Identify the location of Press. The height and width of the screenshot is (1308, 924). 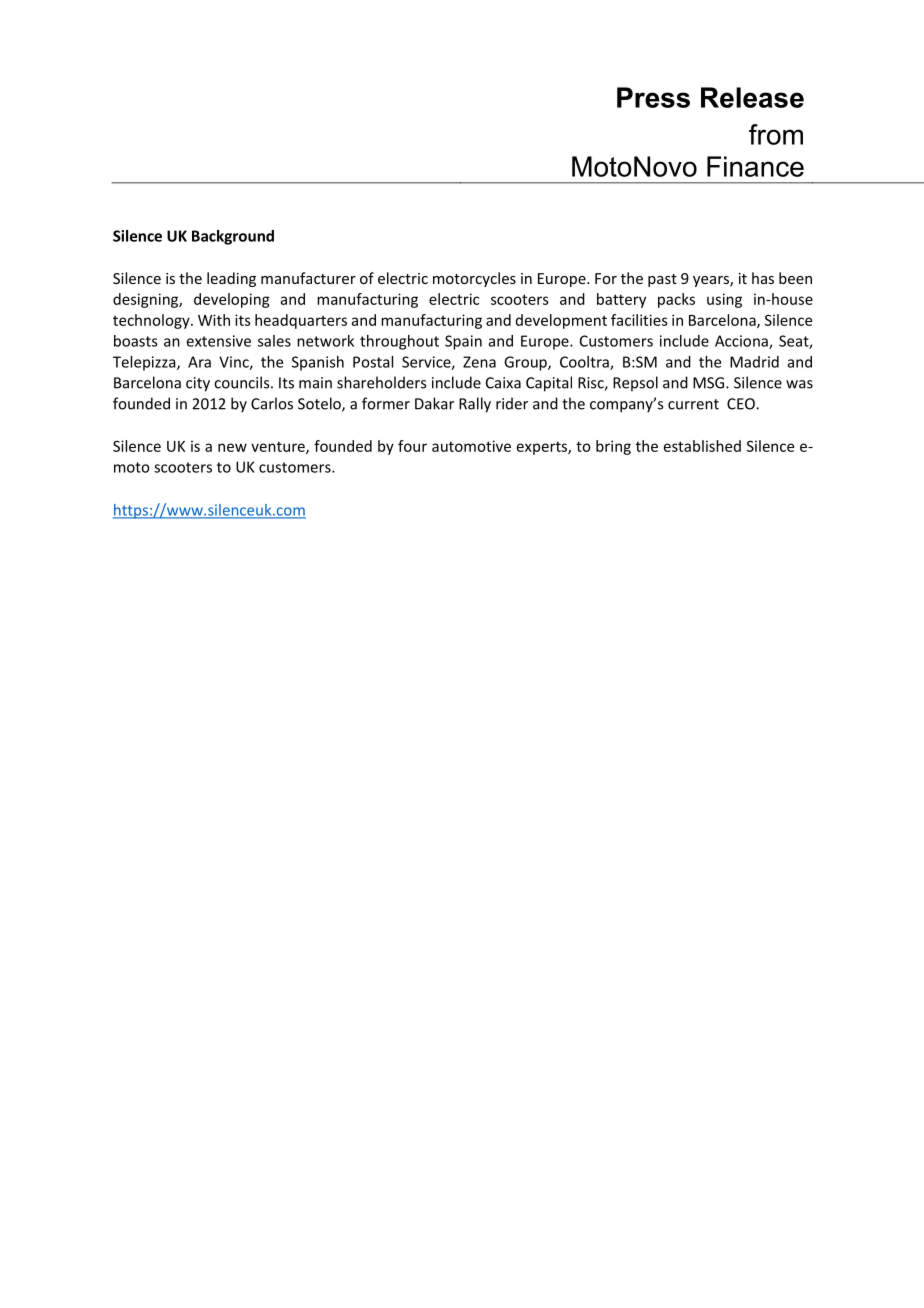
(653, 97).
